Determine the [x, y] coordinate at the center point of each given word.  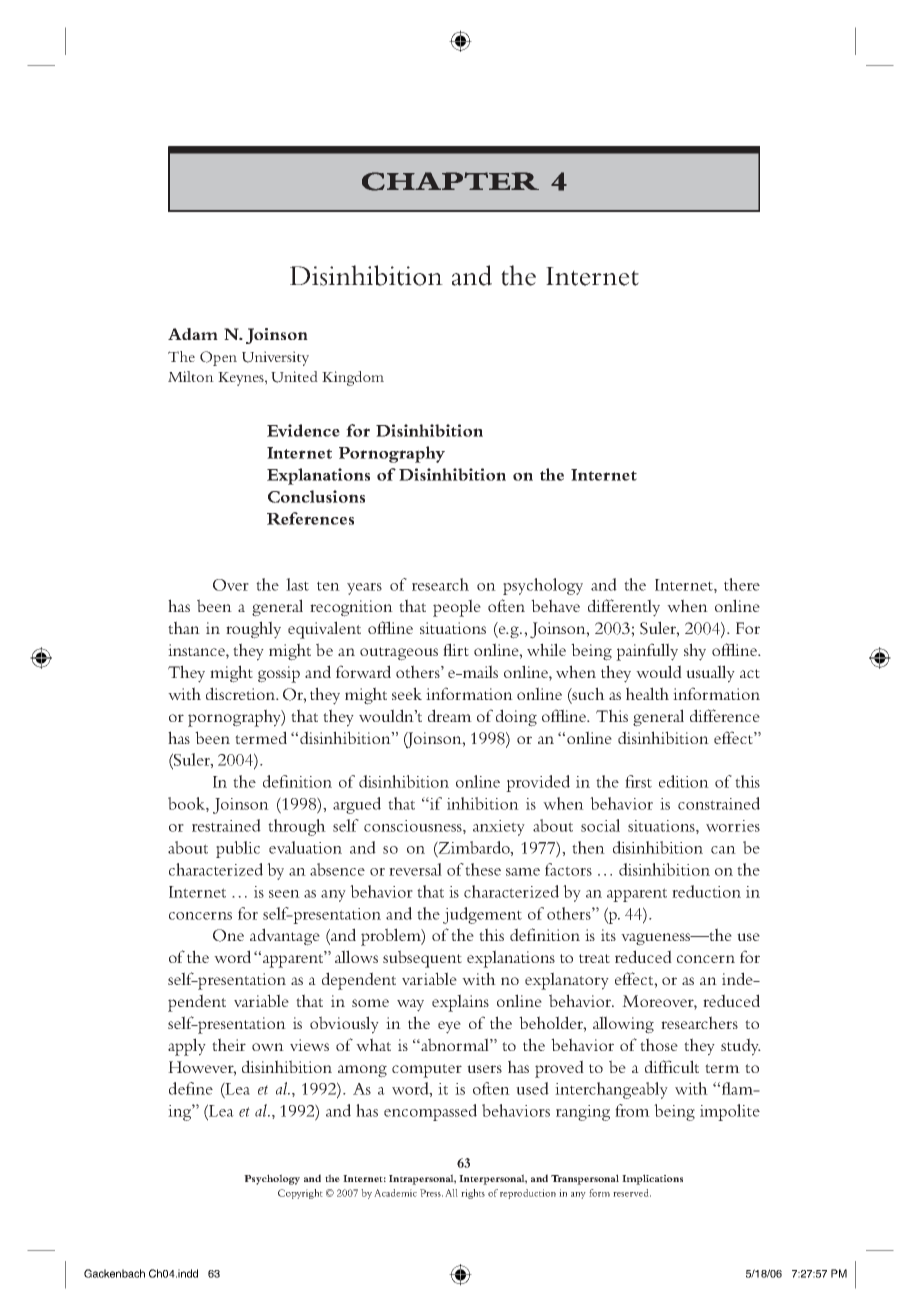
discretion [242, 693]
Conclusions [316, 496]
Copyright [300, 1194]
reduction [706, 891]
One [228, 935]
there [742, 584]
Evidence [303, 430]
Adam [193, 334]
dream [450, 715]
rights [473, 1194]
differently [624, 608]
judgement [482, 915]
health [647, 693]
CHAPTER [450, 181]
